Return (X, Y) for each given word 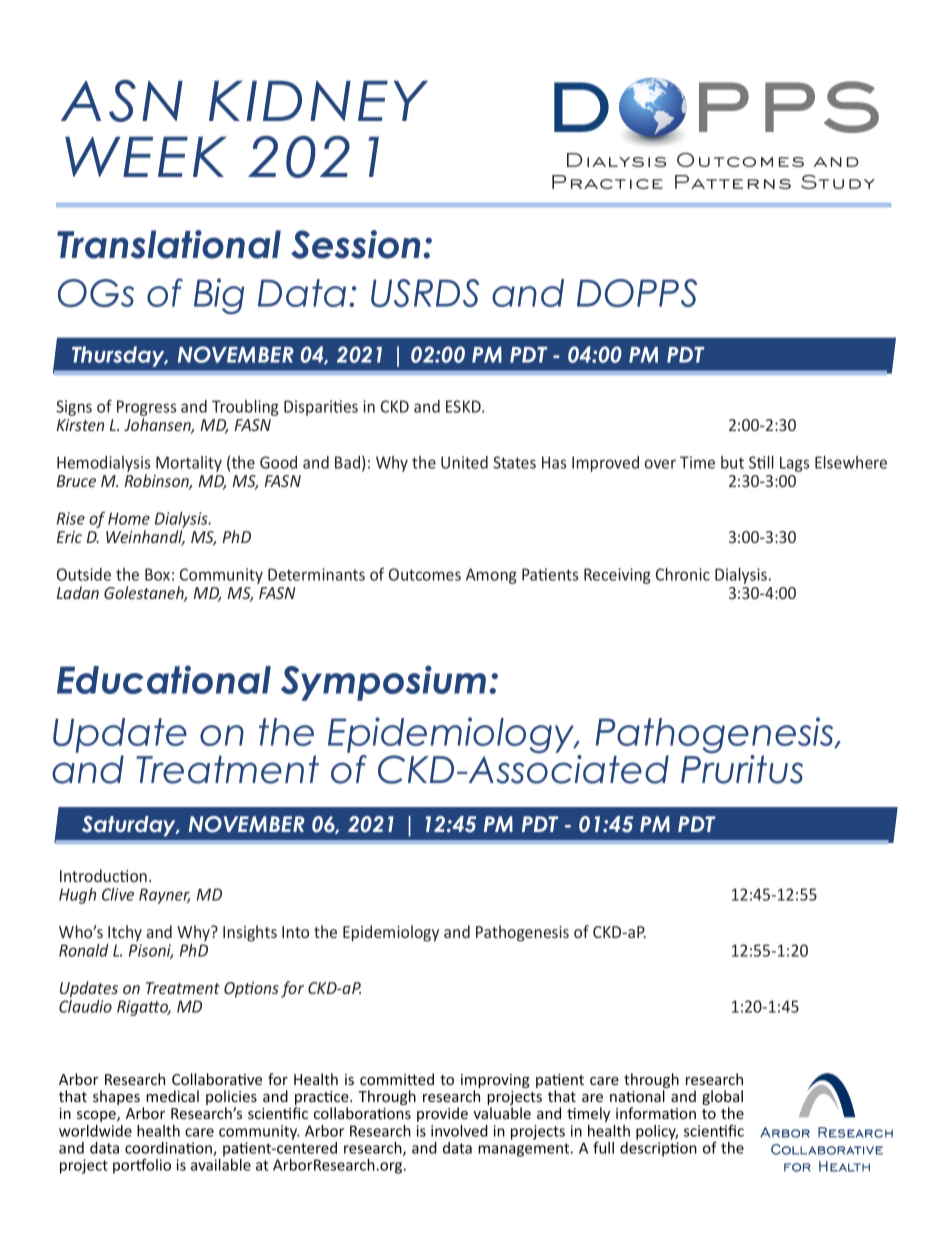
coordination (169, 1149)
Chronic (683, 574)
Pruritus (742, 769)
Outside (84, 574)
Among (491, 576)
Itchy (125, 933)
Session (355, 244)
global (722, 1099)
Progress (146, 408)
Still (761, 462)
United (464, 462)
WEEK (146, 157)
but (732, 462)
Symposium (383, 683)
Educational (164, 679)
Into (295, 932)
